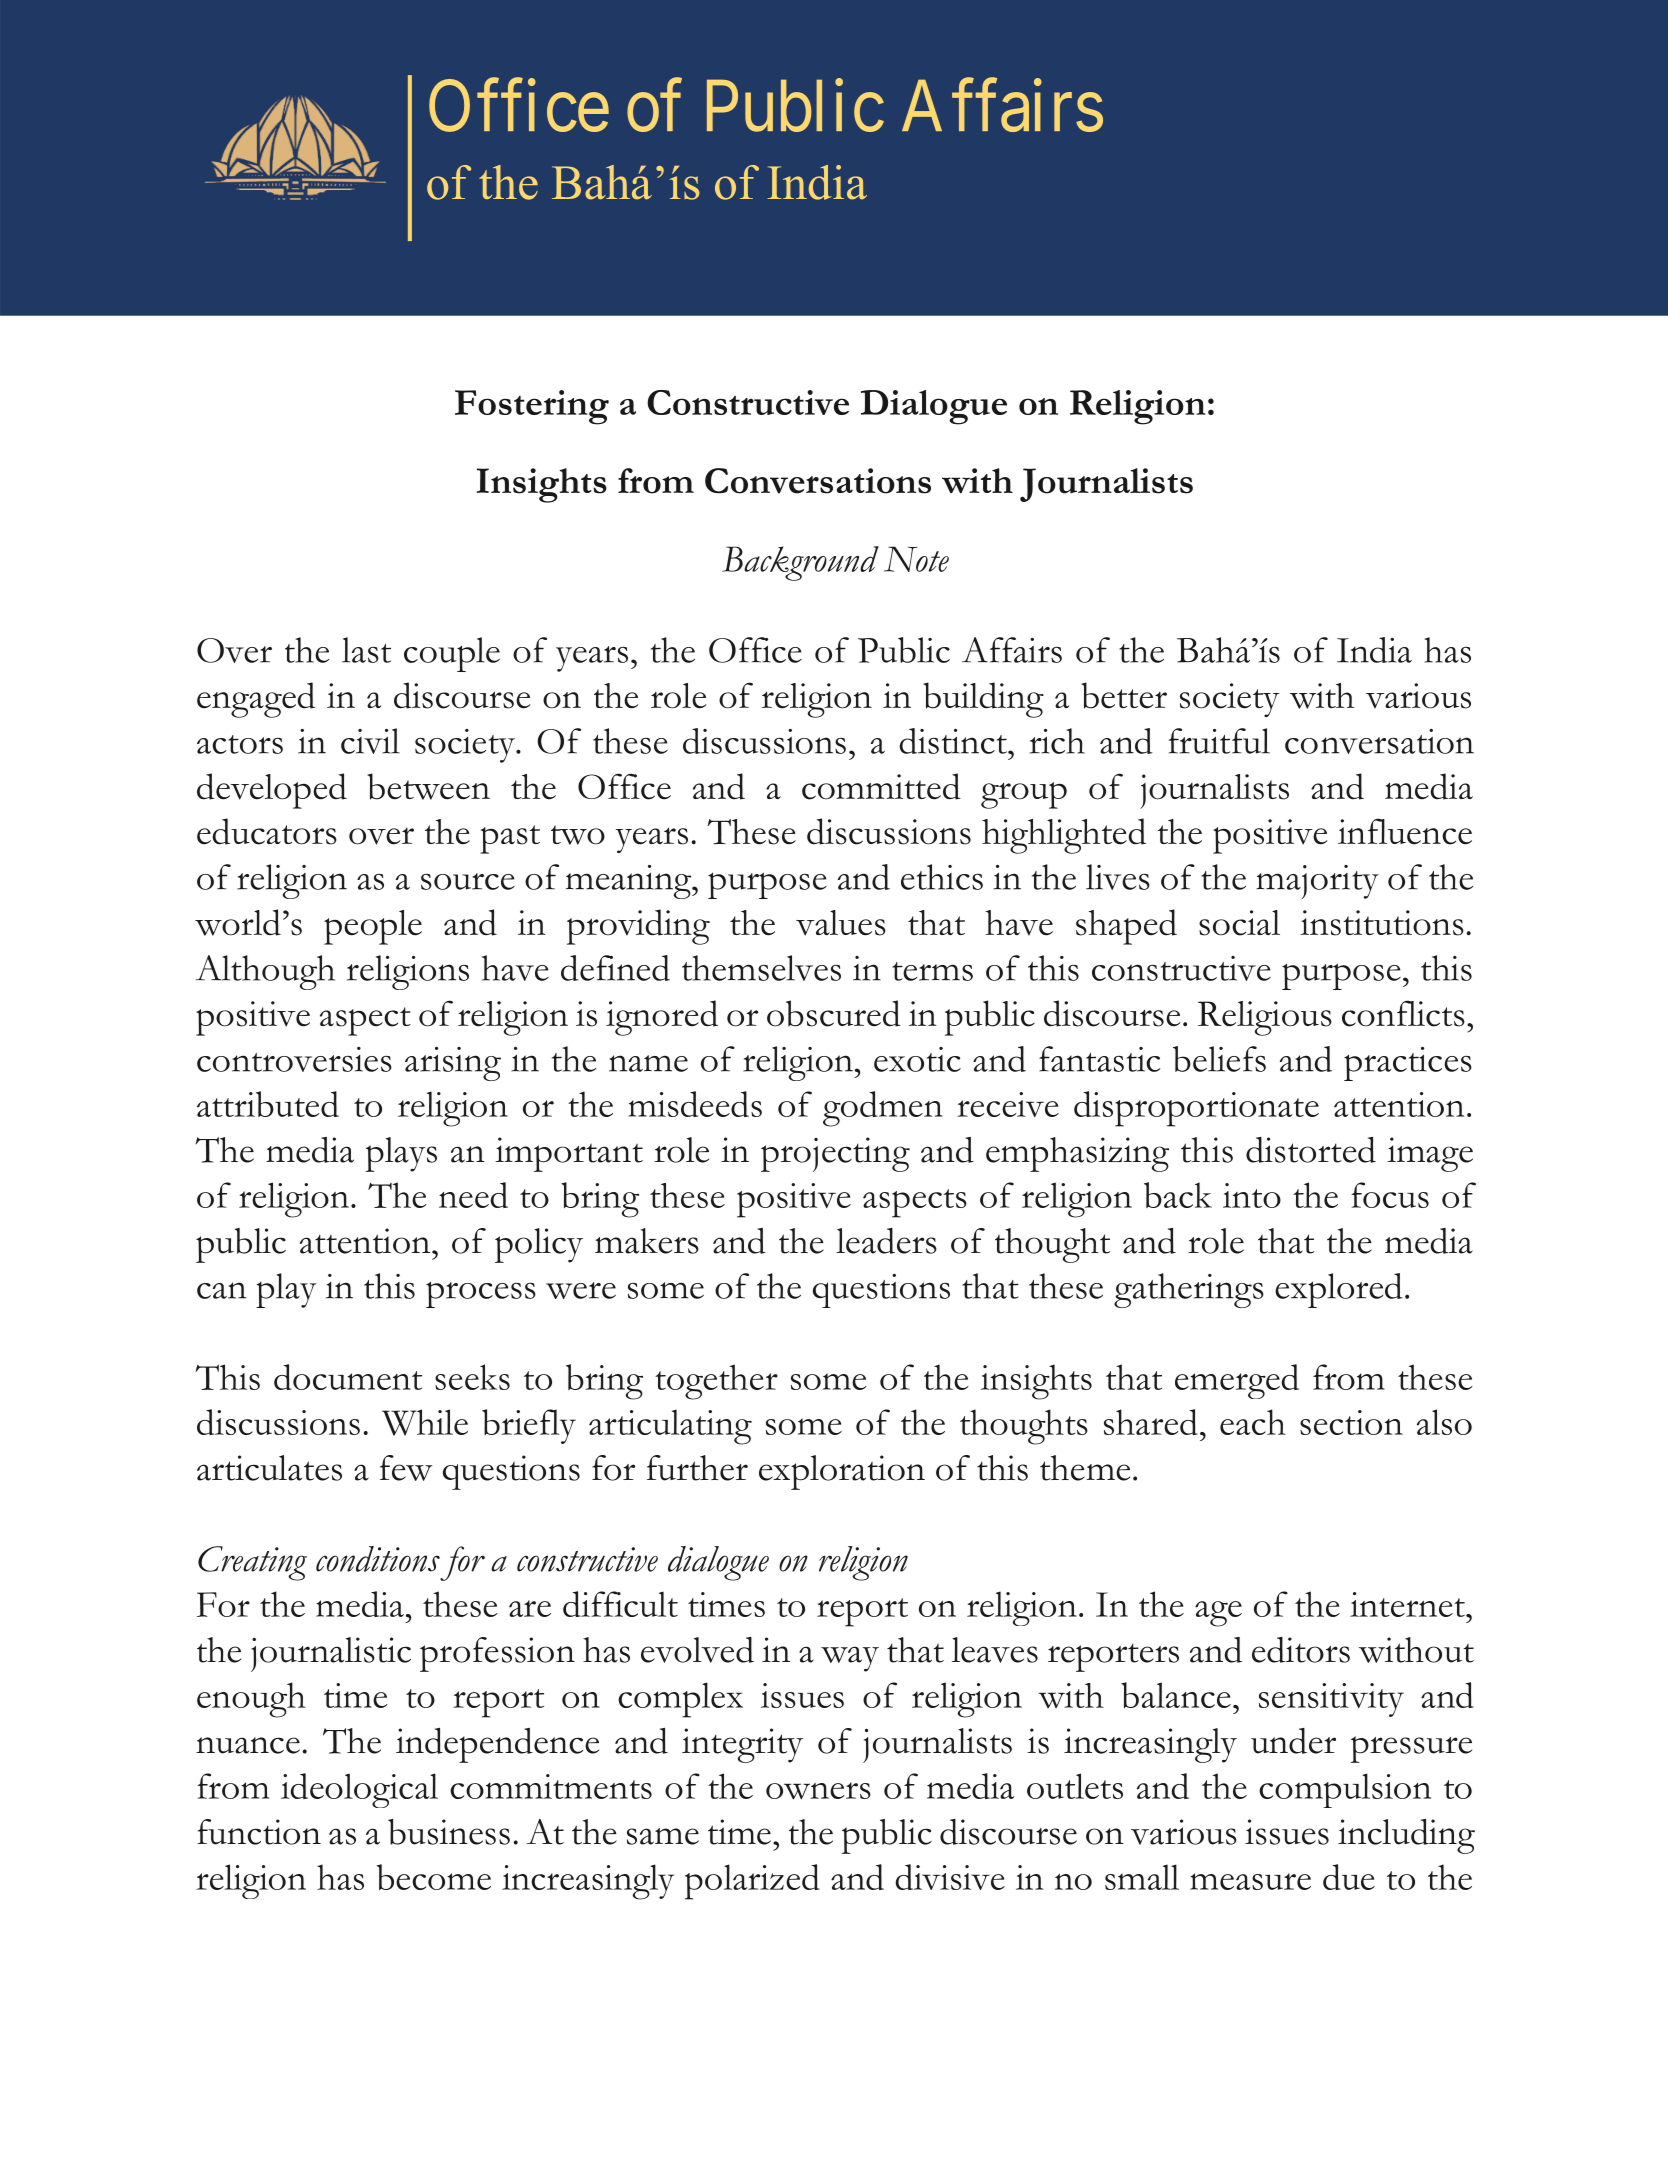 The image size is (1668, 2159). What do you see at coordinates (1124, 695) in the page?
I see `better` at bounding box center [1124, 695].
